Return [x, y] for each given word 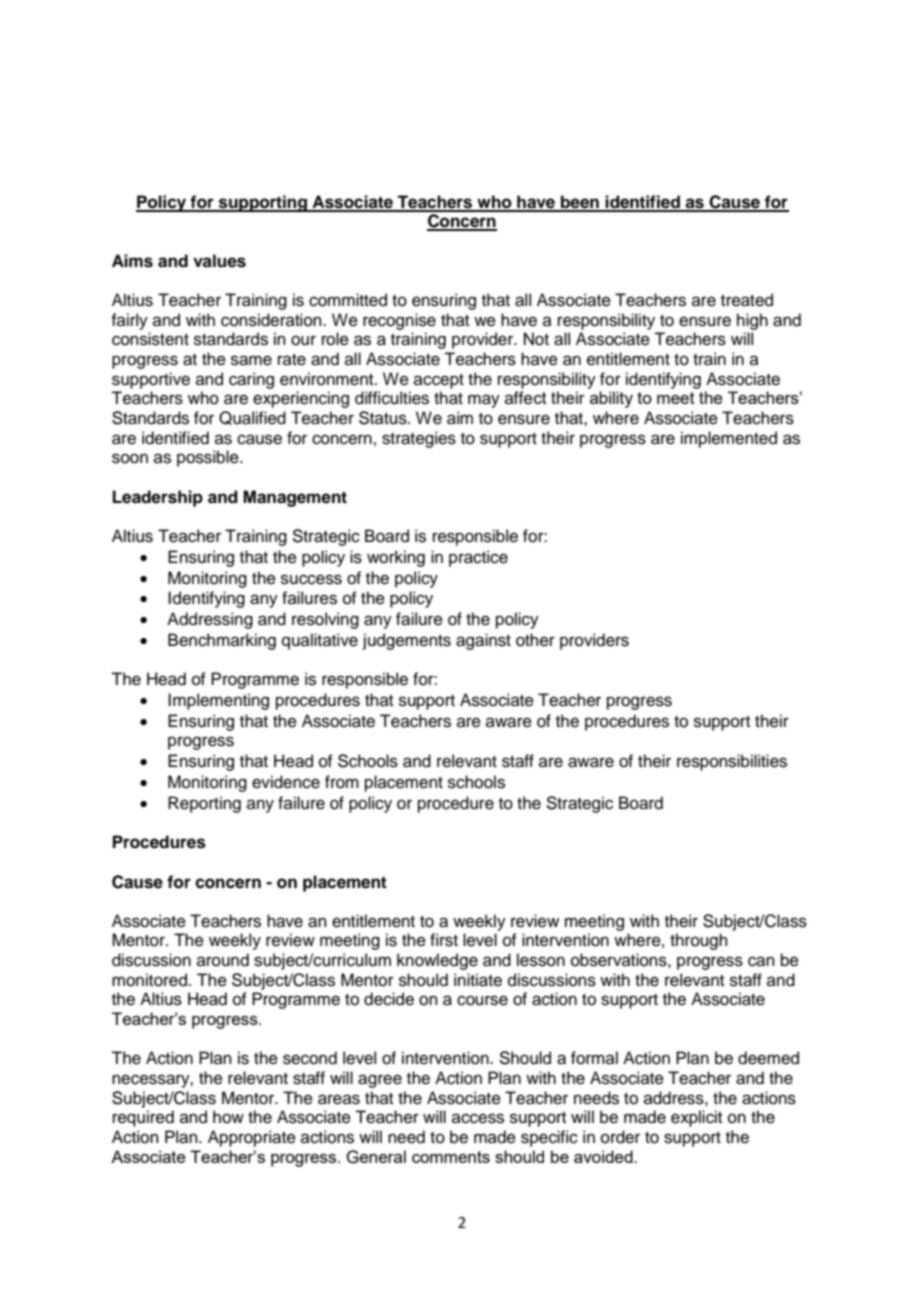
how [228, 1117]
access [478, 1118]
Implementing [218, 701]
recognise [399, 321]
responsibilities [732, 762]
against [483, 641]
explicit [696, 1118]
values [219, 261]
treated [747, 300]
